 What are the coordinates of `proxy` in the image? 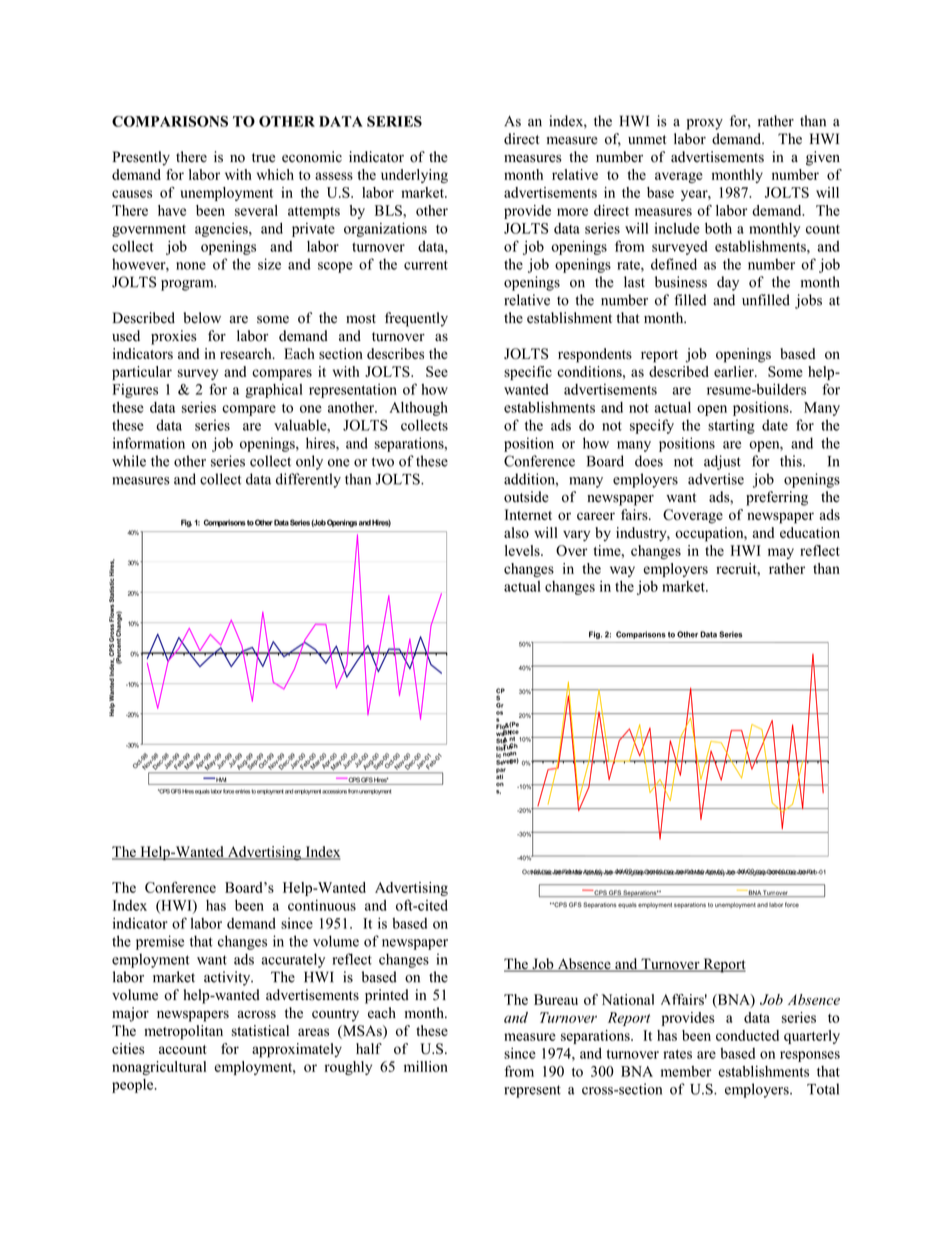 It's located at (705, 124).
